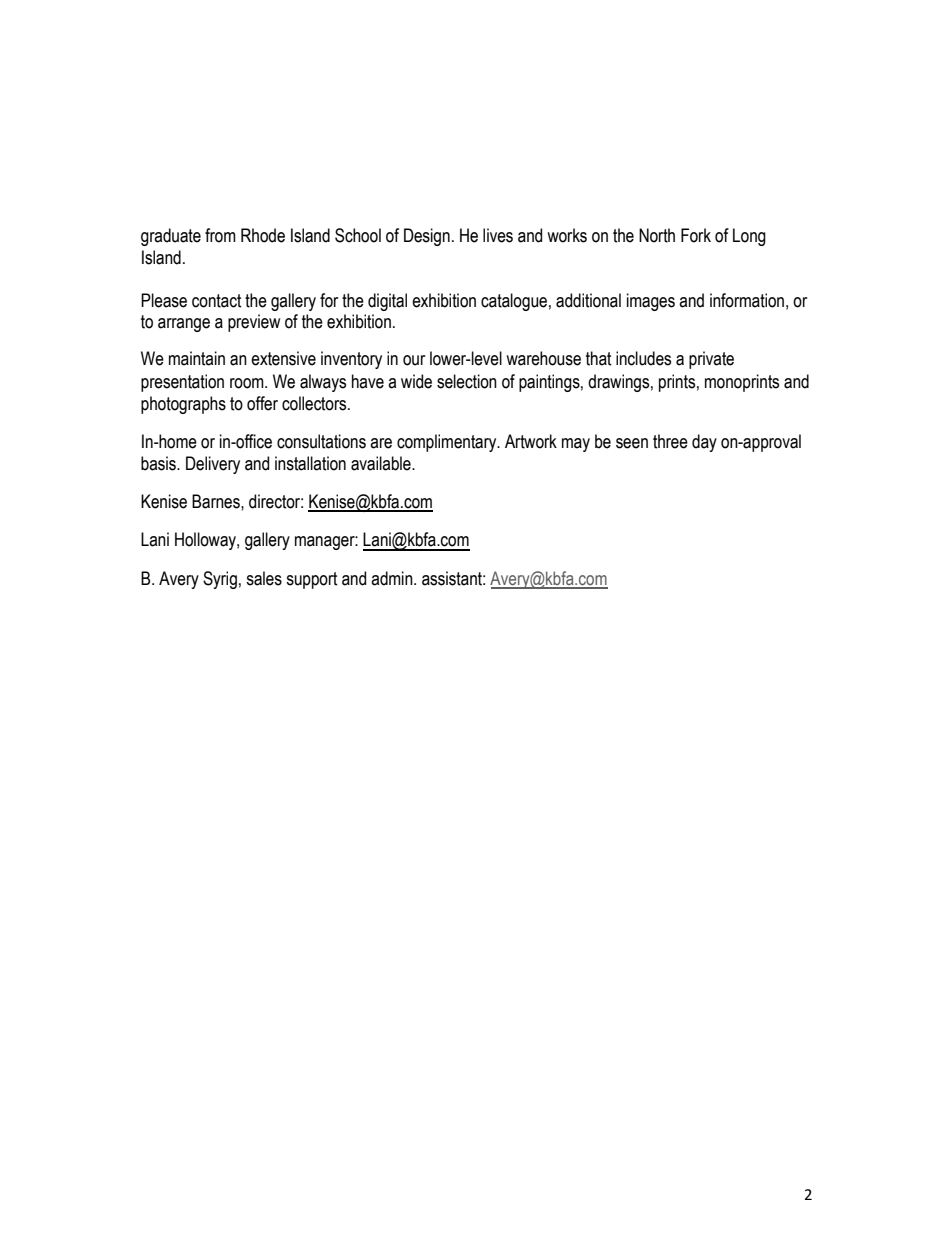  What do you see at coordinates (696, 235) in the document?
I see `Fork` at bounding box center [696, 235].
